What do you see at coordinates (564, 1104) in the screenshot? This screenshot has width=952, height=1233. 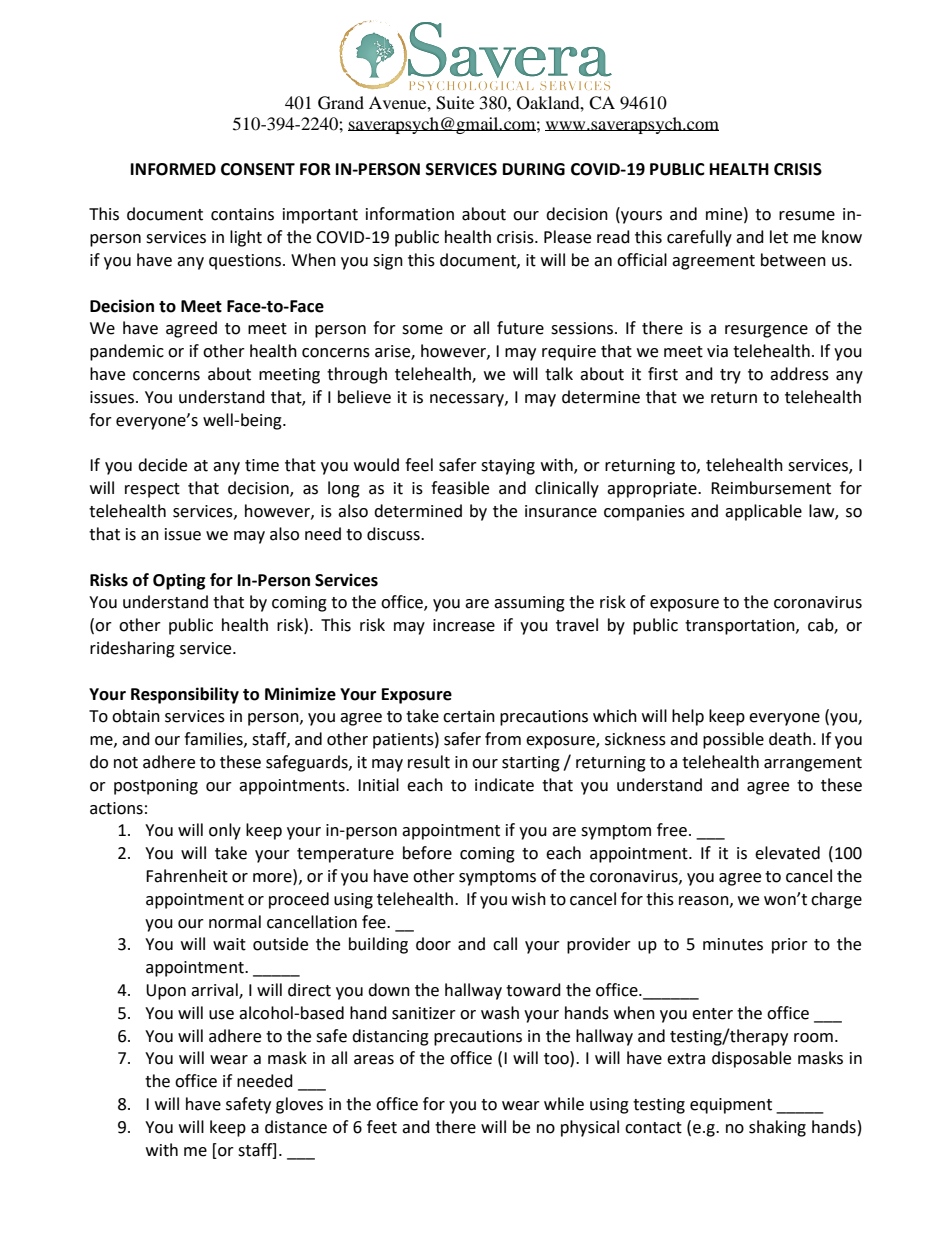 I see `while` at bounding box center [564, 1104].
